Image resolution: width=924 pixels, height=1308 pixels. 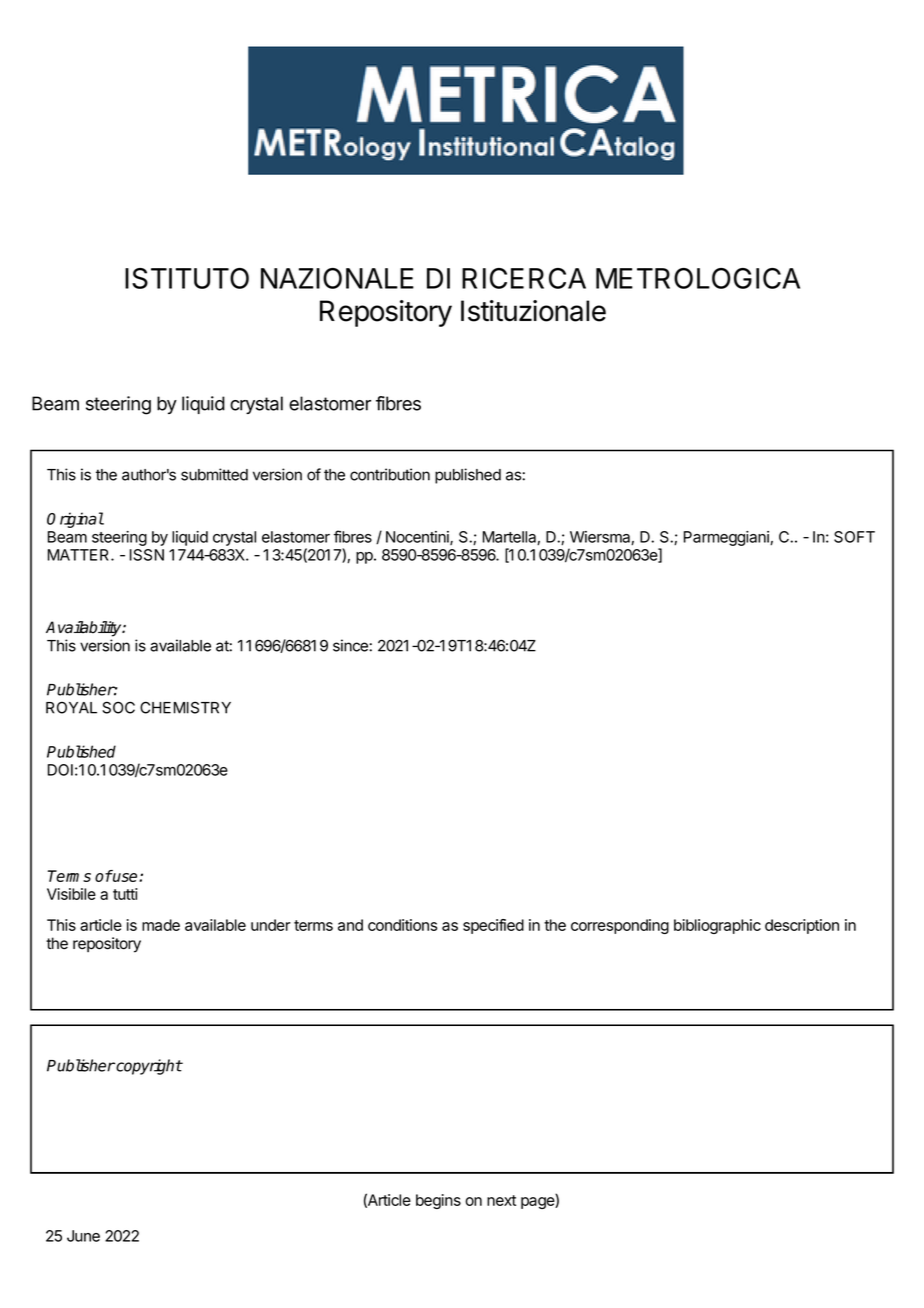 What do you see at coordinates (727, 538) in the document?
I see `Parmeggiani` at bounding box center [727, 538].
